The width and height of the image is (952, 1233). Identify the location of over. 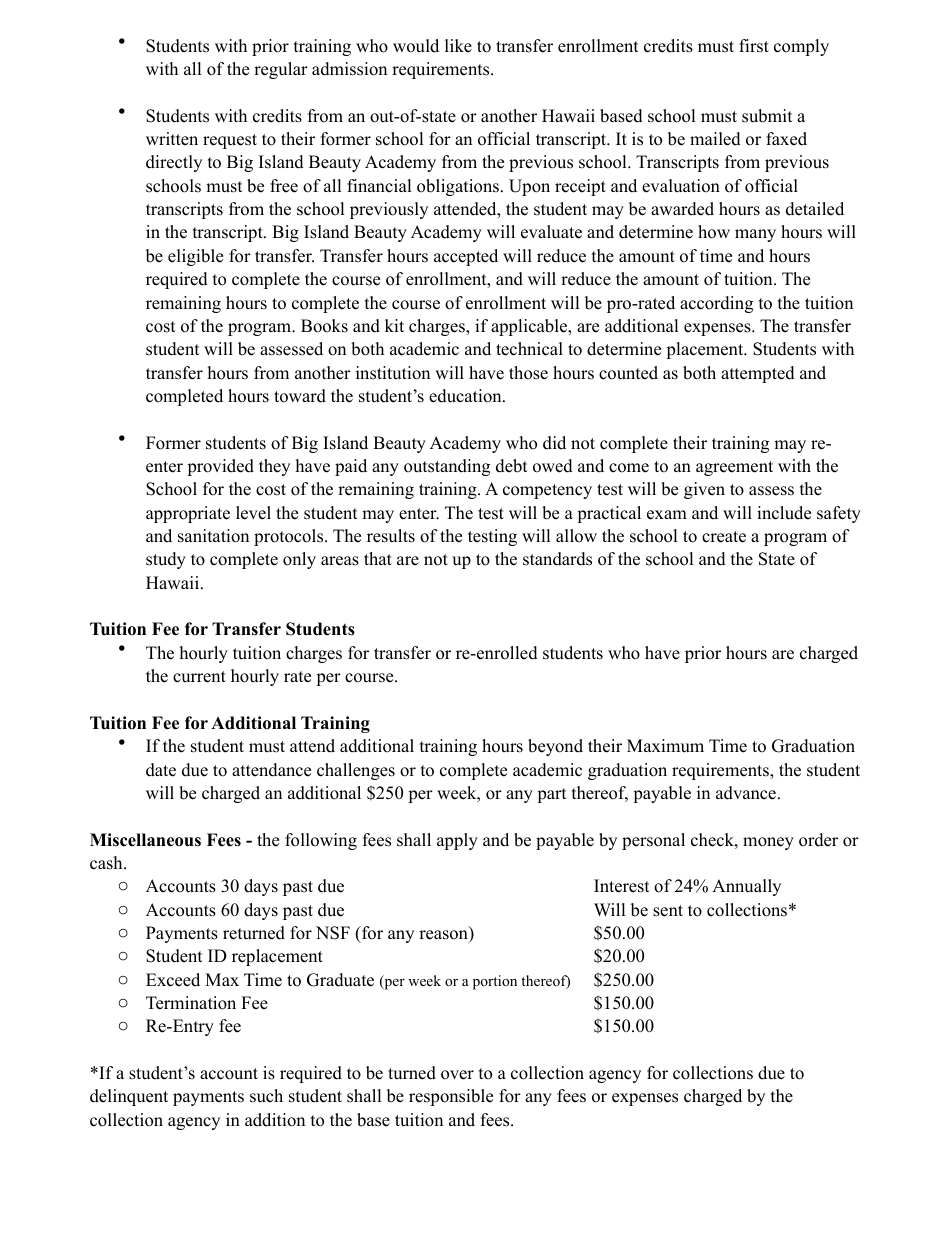
(457, 1075).
